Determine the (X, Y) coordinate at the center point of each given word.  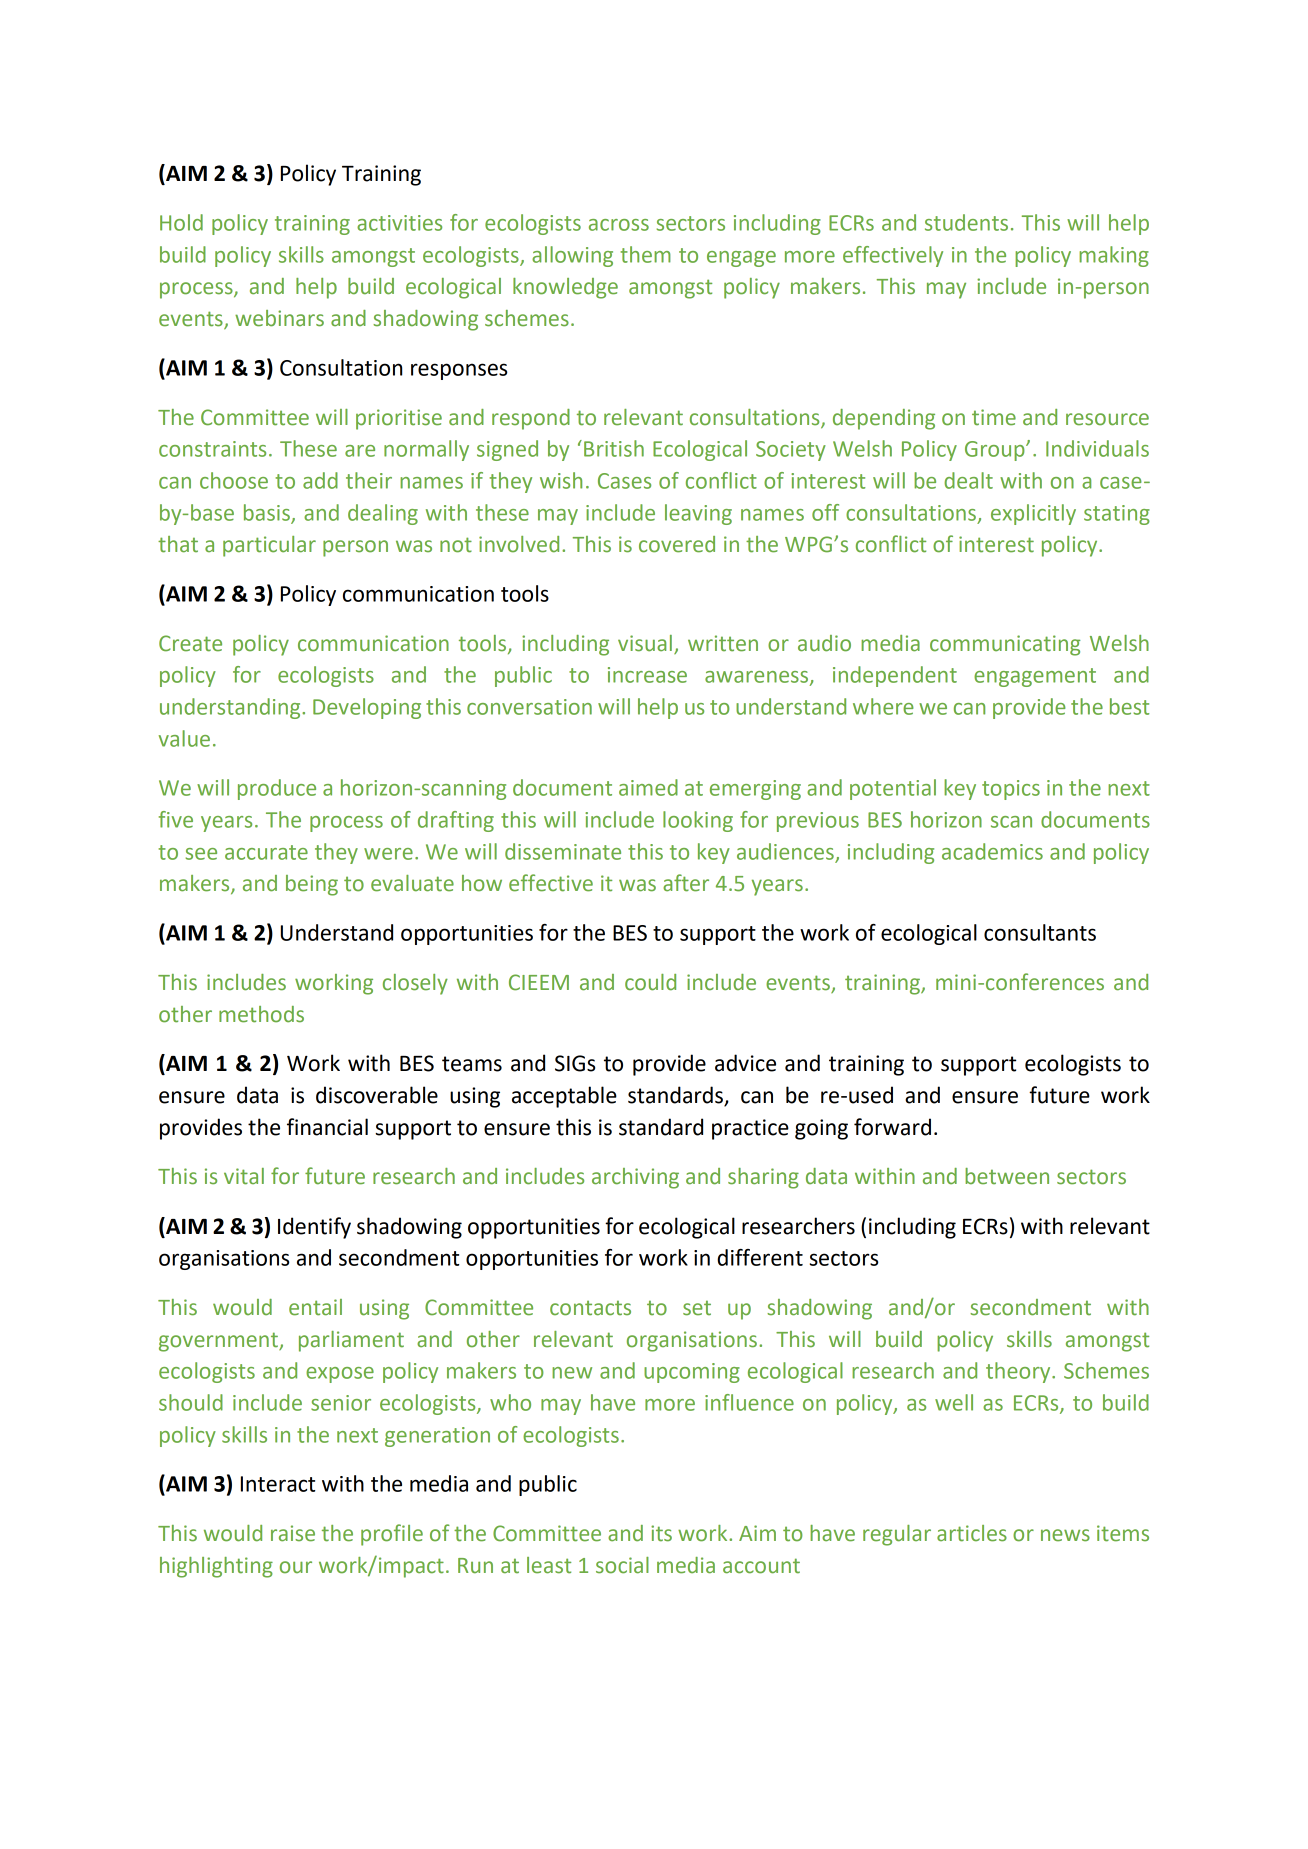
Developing (367, 708)
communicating (1005, 645)
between (1007, 1176)
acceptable (564, 1097)
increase (647, 675)
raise (293, 1533)
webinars (279, 318)
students (966, 222)
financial (327, 1127)
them (645, 254)
